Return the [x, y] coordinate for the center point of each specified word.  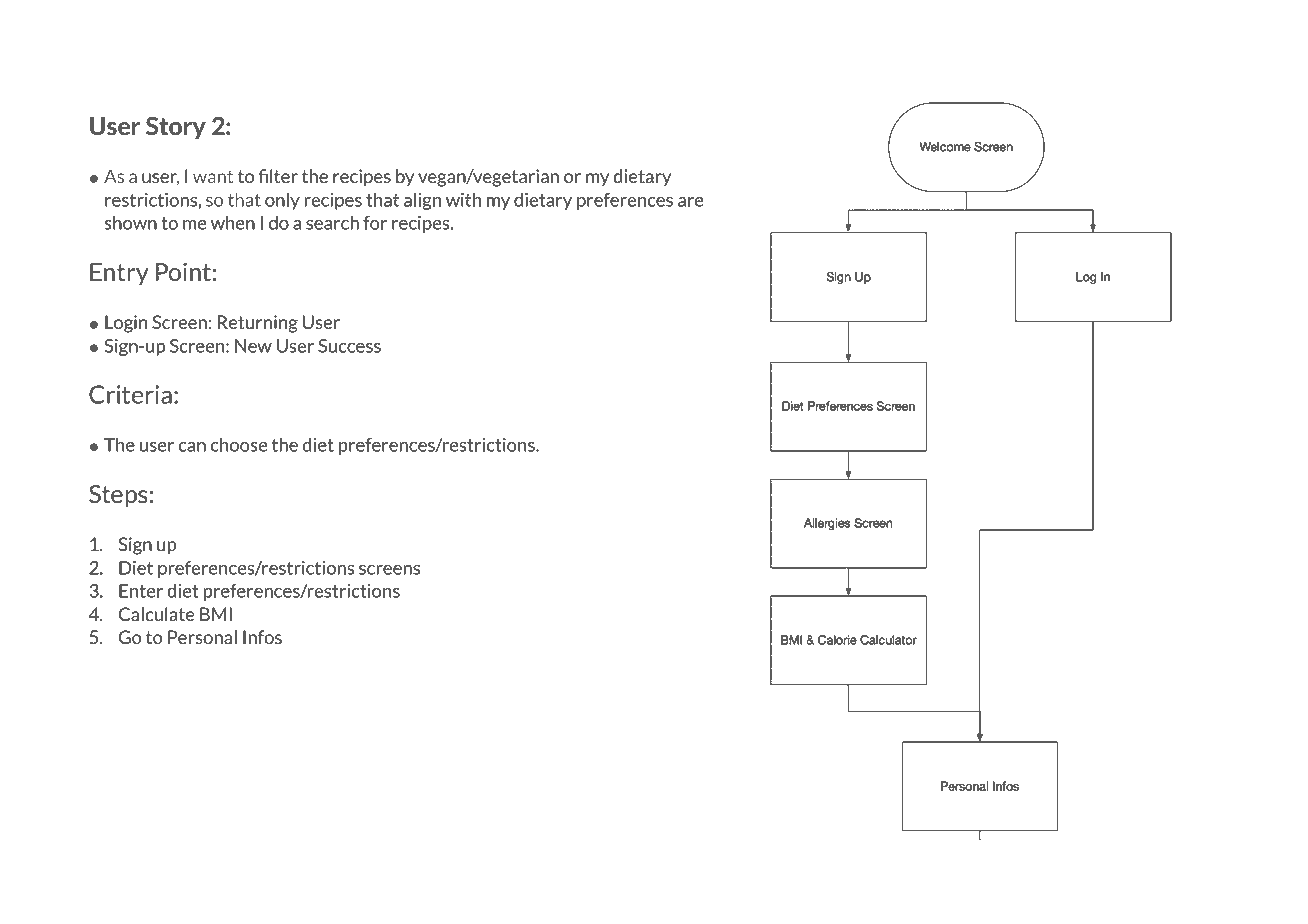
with [463, 199]
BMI [216, 614]
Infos [262, 637]
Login [126, 324]
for [375, 223]
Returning [258, 324]
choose [239, 444]
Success [349, 346]
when [233, 222]
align [422, 201]
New [253, 346]
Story [176, 128]
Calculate [157, 614]
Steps [118, 496]
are [691, 202]
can [192, 447]
